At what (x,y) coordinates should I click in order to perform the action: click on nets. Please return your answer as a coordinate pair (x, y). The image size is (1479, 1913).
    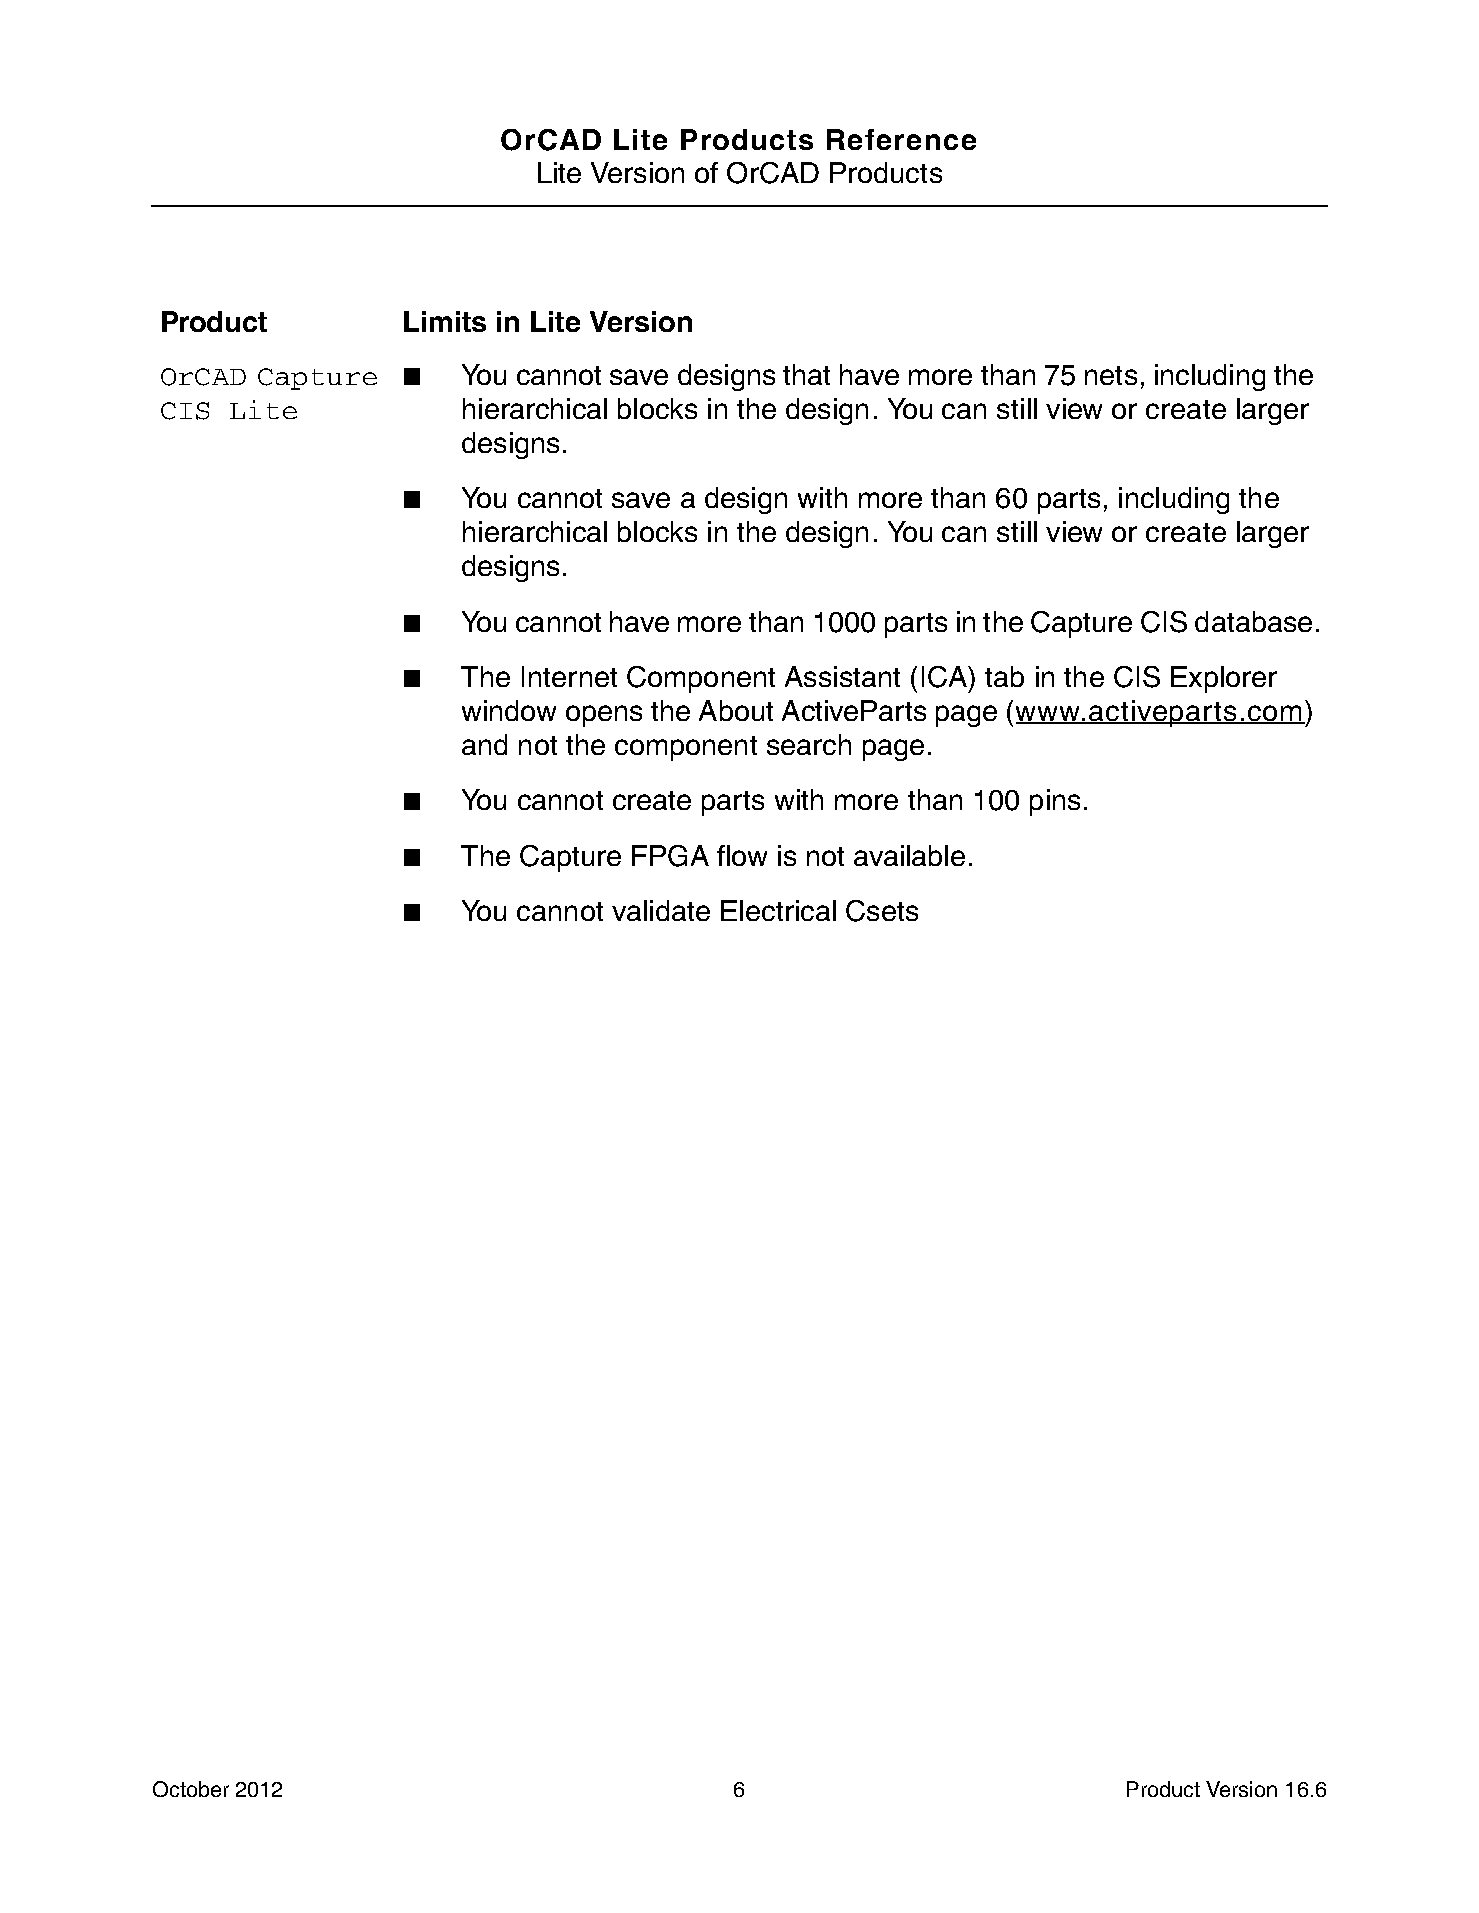
    Looking at the image, I should click on (1111, 375).
